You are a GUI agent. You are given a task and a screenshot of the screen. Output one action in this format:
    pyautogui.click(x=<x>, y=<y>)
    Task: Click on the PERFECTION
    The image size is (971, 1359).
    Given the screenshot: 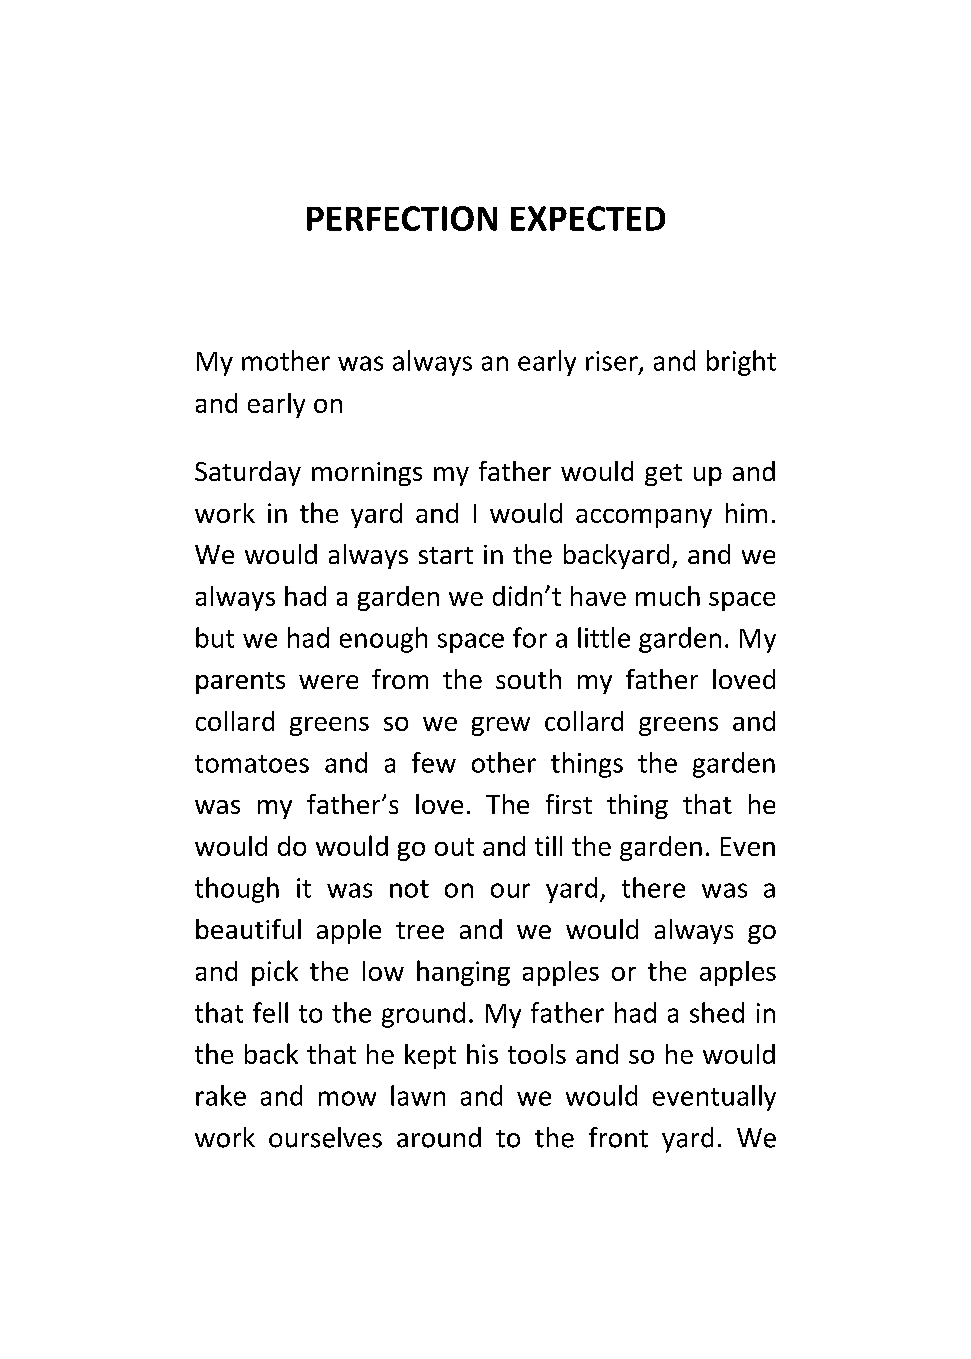 What is the action you would take?
    pyautogui.click(x=402, y=218)
